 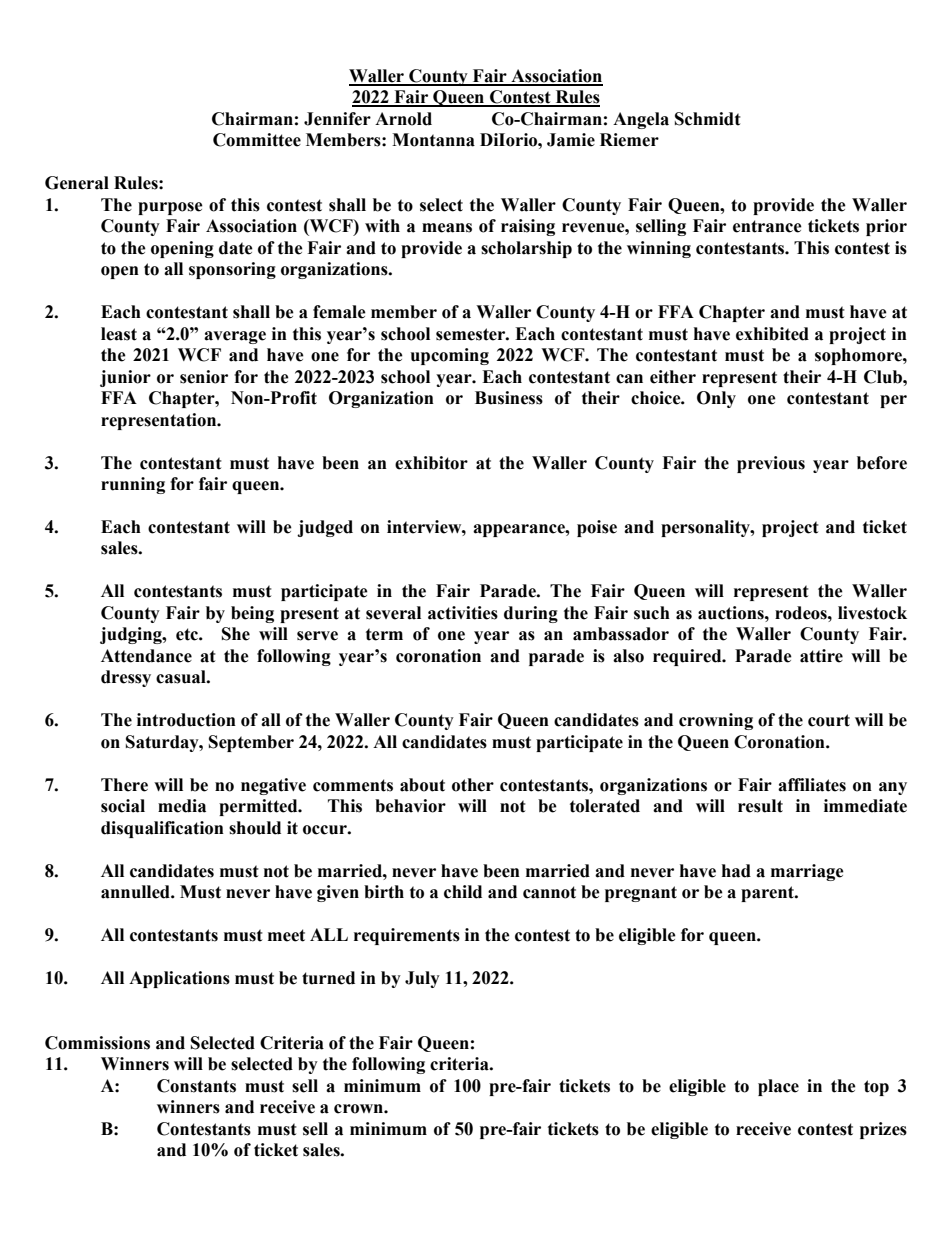 I want to click on Committee, so click(x=257, y=140).
